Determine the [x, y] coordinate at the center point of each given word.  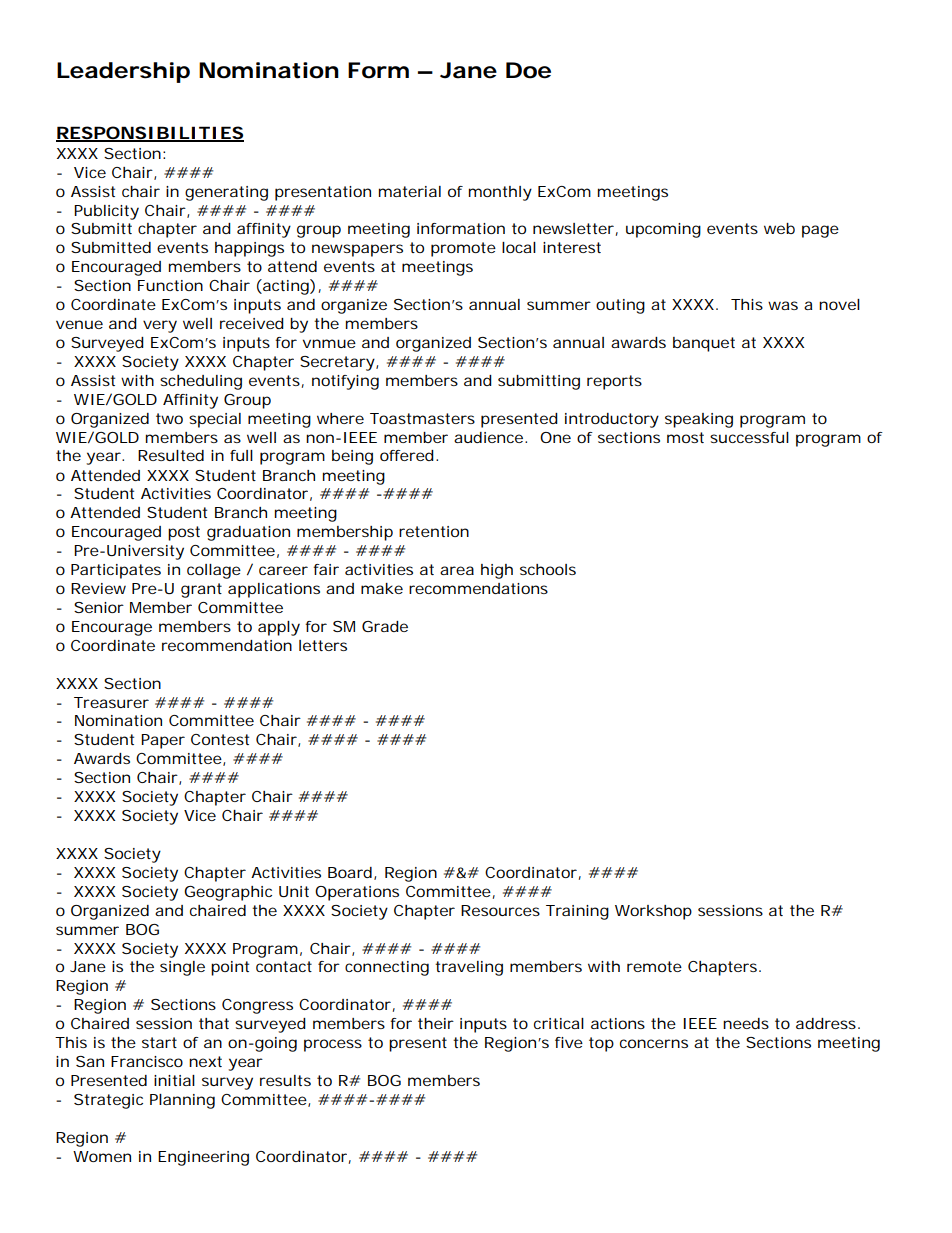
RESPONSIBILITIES [150, 134]
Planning [182, 1101]
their [436, 1023]
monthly [500, 193]
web [779, 228]
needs [746, 1023]
